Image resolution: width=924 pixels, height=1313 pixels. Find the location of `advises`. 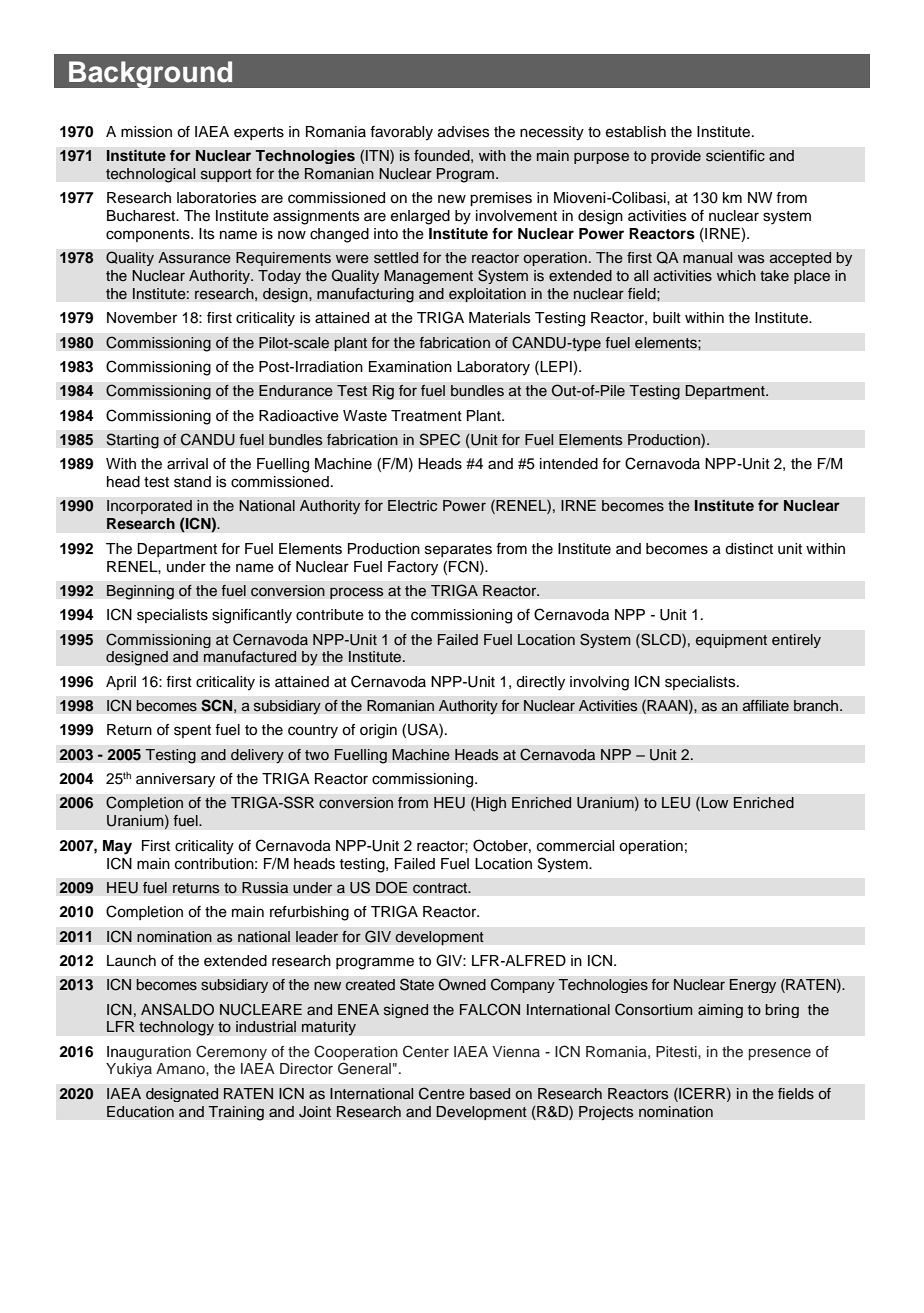

advises is located at coordinates (464, 132).
